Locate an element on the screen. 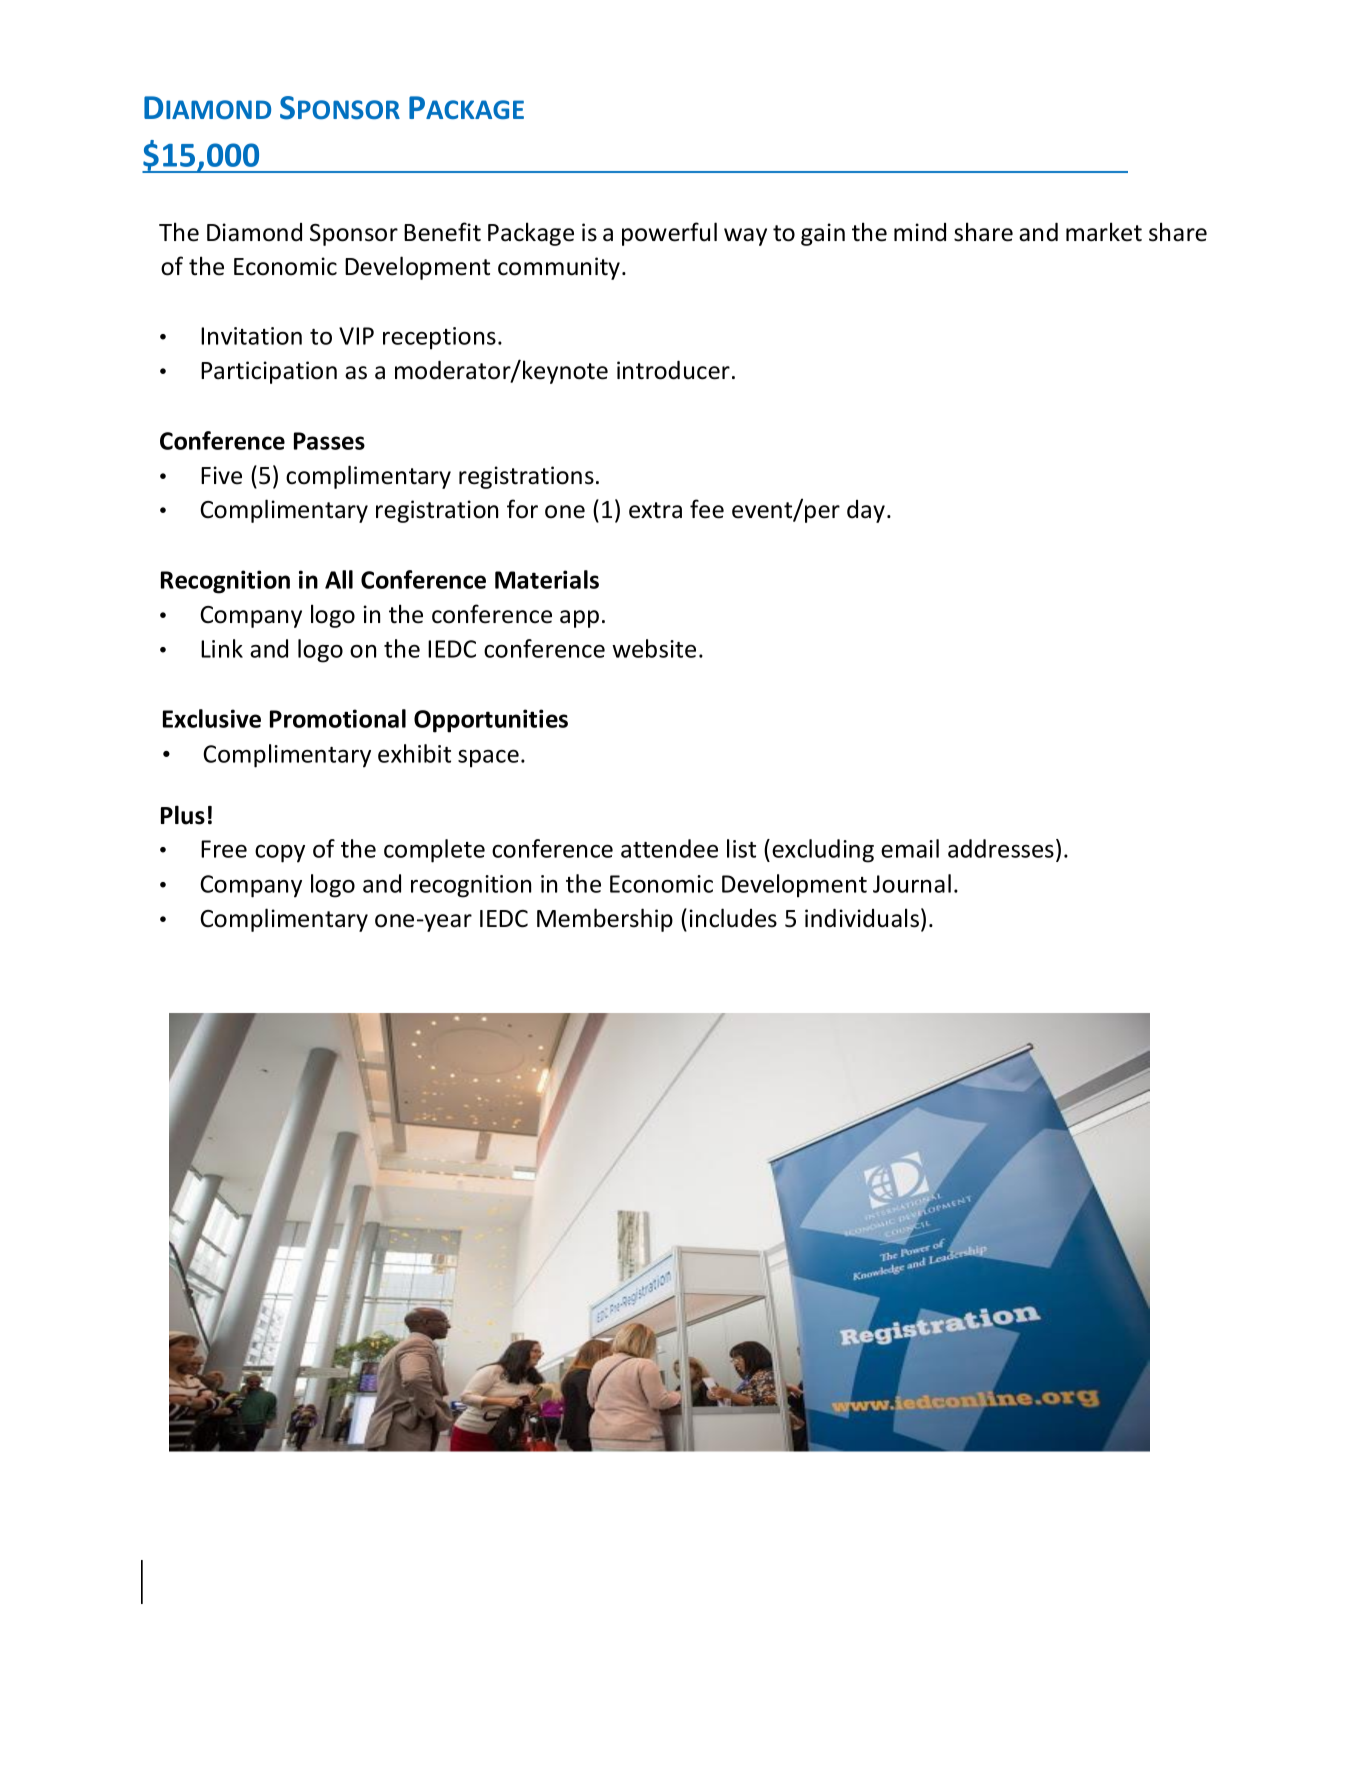 The height and width of the screenshot is (1771, 1369). day is located at coordinates (867, 511).
